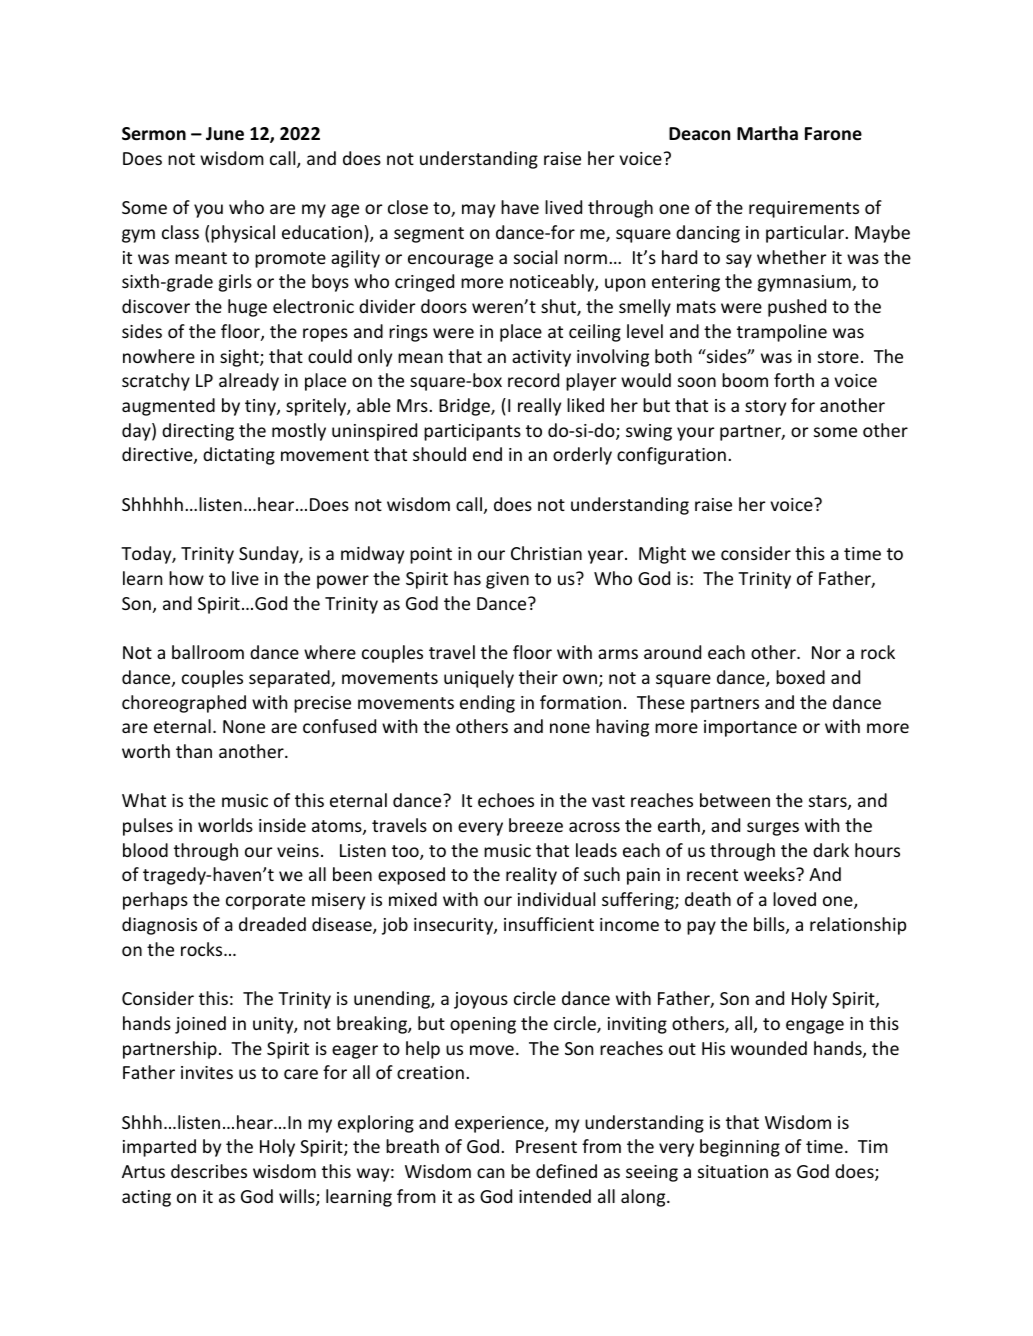  I want to click on June, so click(225, 133).
